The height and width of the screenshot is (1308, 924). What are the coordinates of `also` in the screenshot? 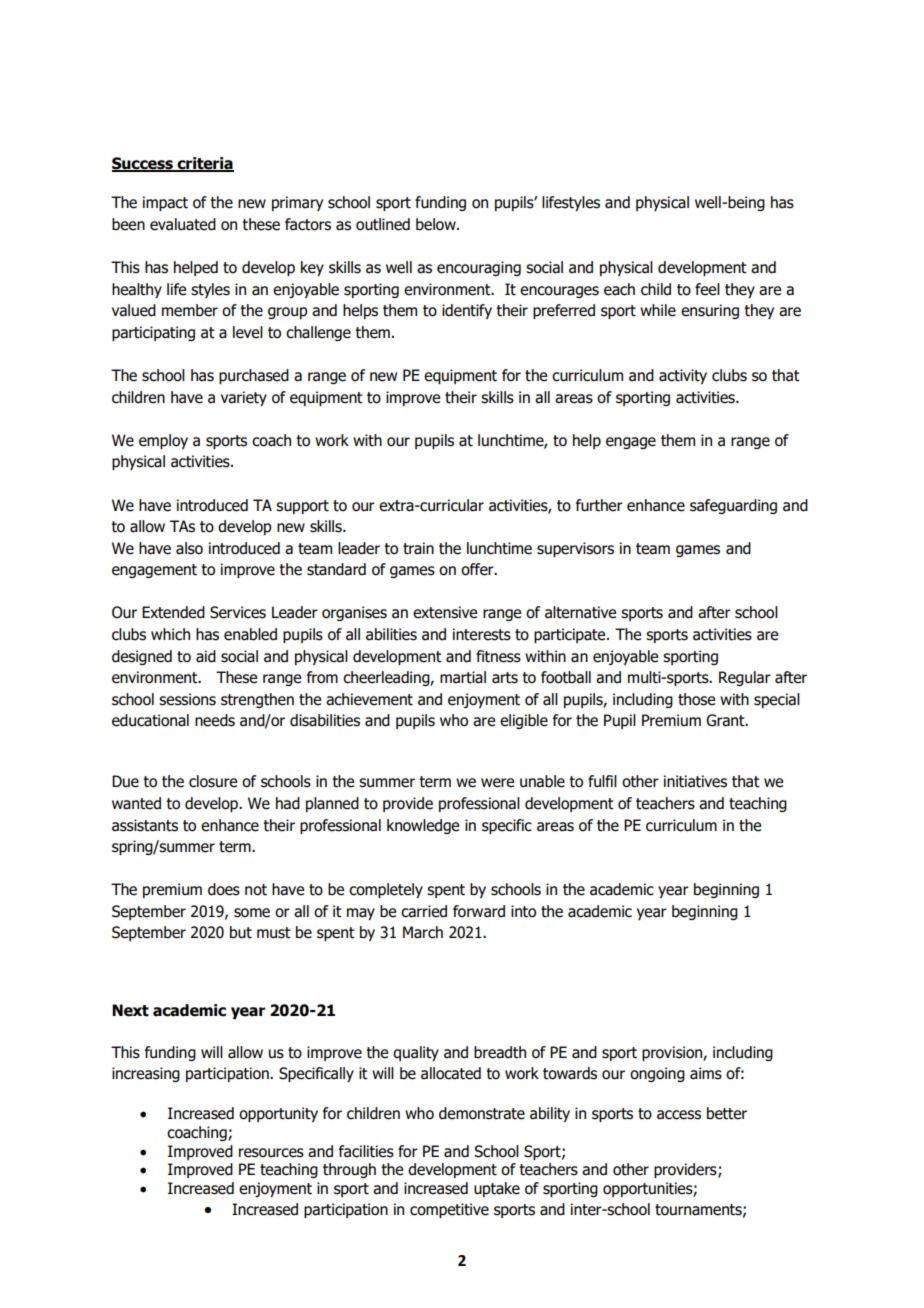 It's located at (189, 548).
